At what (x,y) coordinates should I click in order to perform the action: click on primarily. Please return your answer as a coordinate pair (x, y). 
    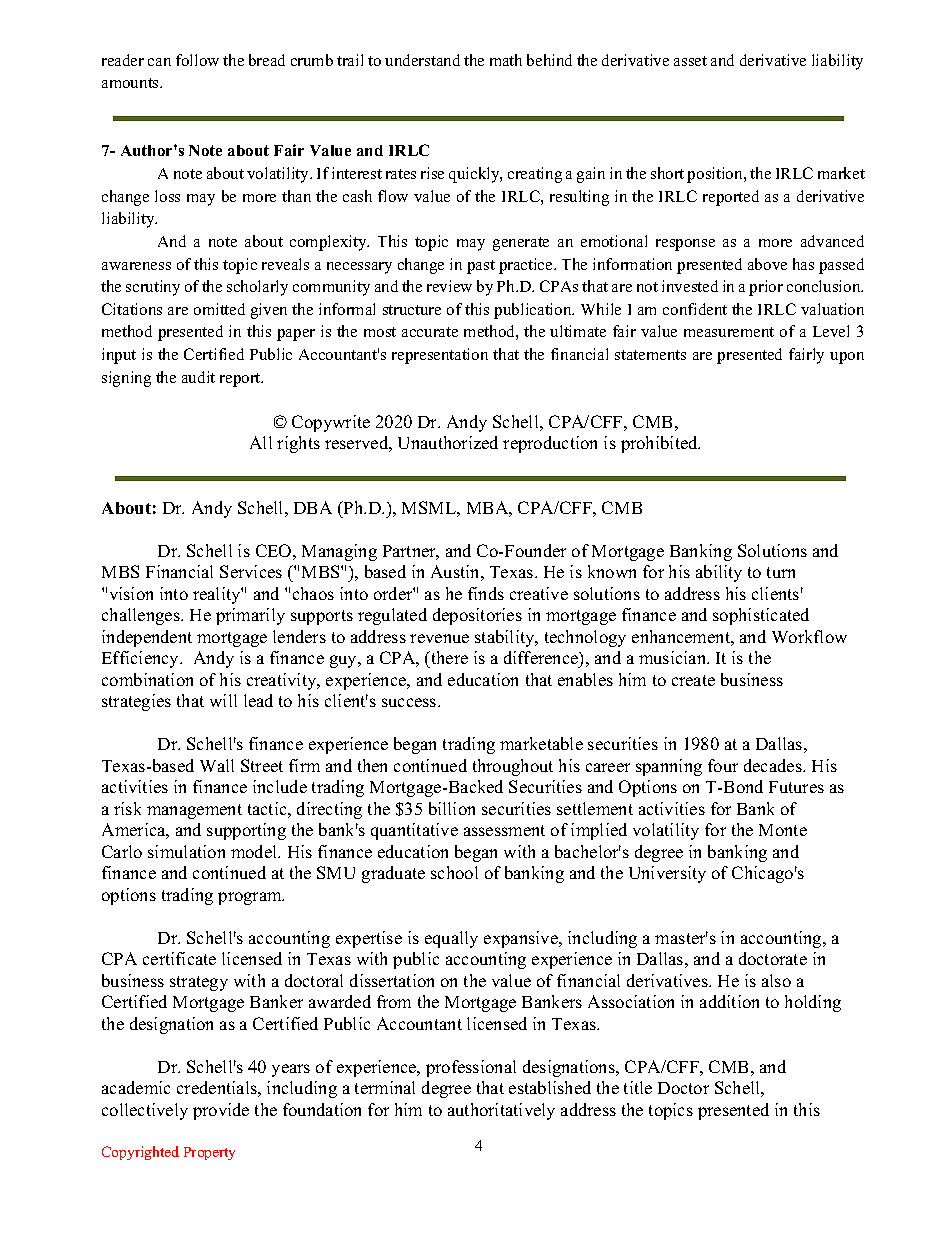
    Looking at the image, I should click on (250, 616).
